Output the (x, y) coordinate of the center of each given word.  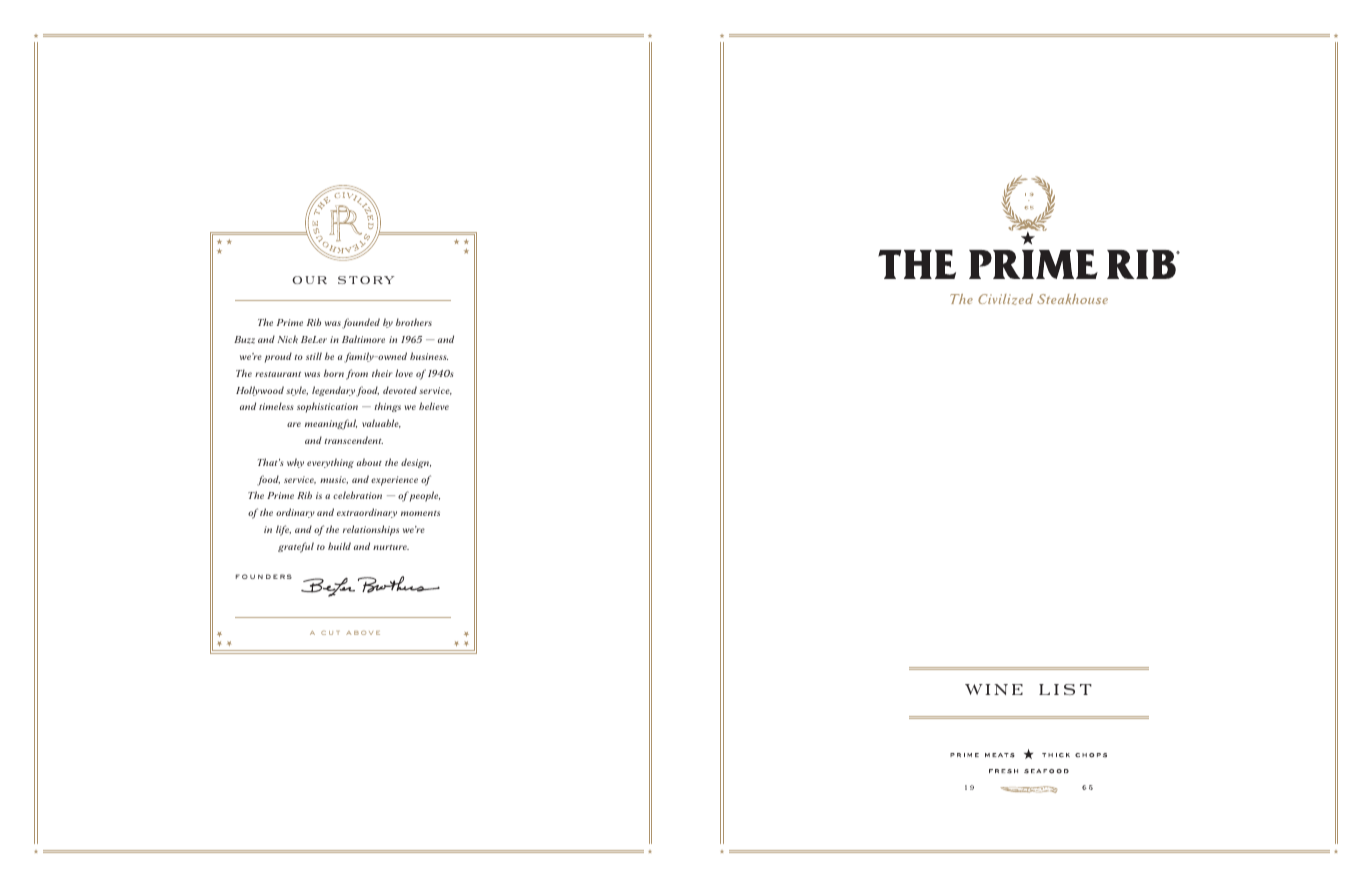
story (366, 280)
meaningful (331, 424)
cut (330, 633)
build (339, 546)
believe (434, 406)
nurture (391, 547)
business (429, 356)
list (1065, 689)
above (363, 632)
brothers (414, 322)
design (416, 463)
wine (994, 689)
